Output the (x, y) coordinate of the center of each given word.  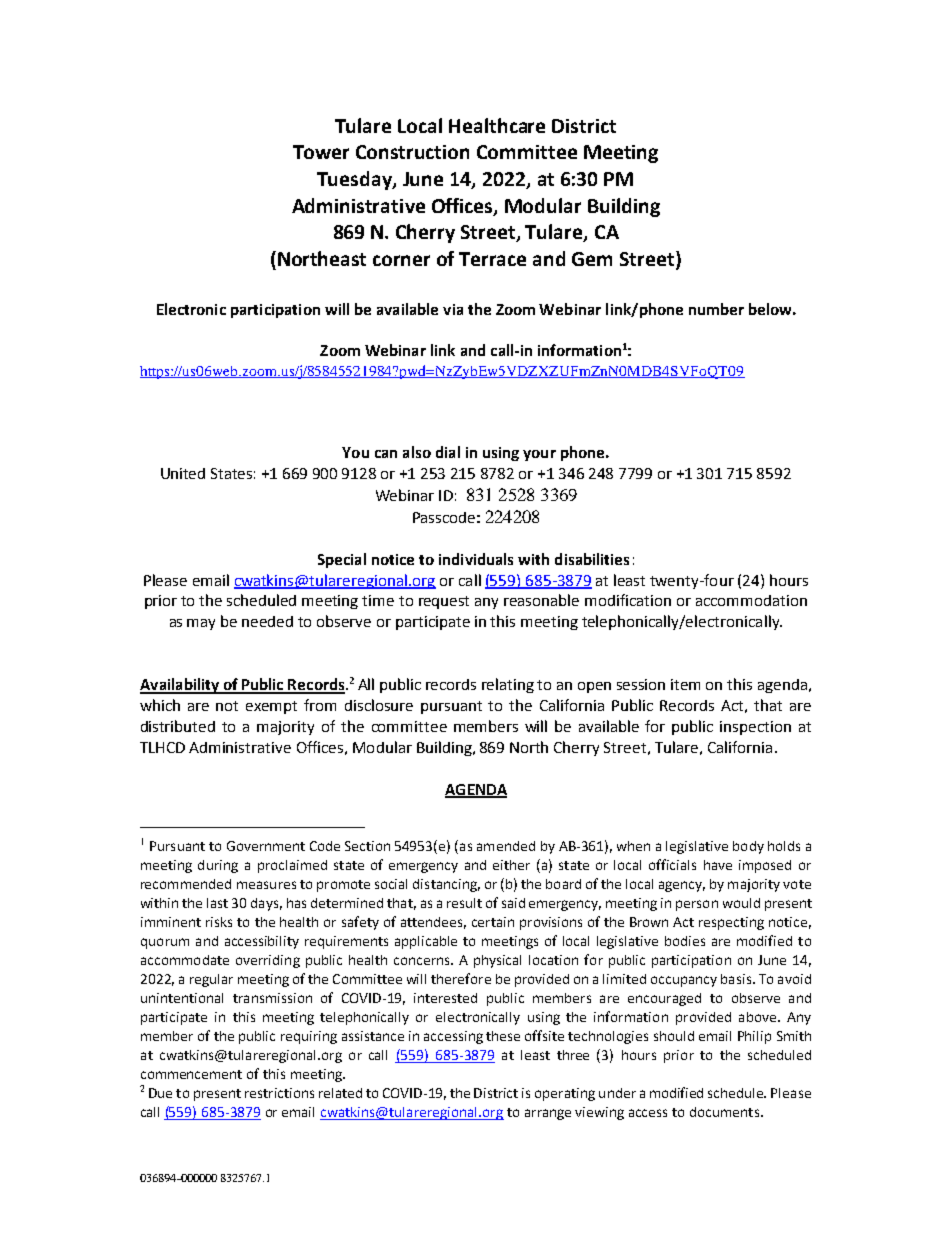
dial (448, 452)
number (716, 309)
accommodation (751, 600)
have (718, 865)
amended (506, 846)
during (218, 866)
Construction (412, 152)
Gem (592, 259)
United (183, 473)
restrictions (279, 1093)
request (444, 602)
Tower (321, 152)
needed (267, 621)
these (503, 1036)
